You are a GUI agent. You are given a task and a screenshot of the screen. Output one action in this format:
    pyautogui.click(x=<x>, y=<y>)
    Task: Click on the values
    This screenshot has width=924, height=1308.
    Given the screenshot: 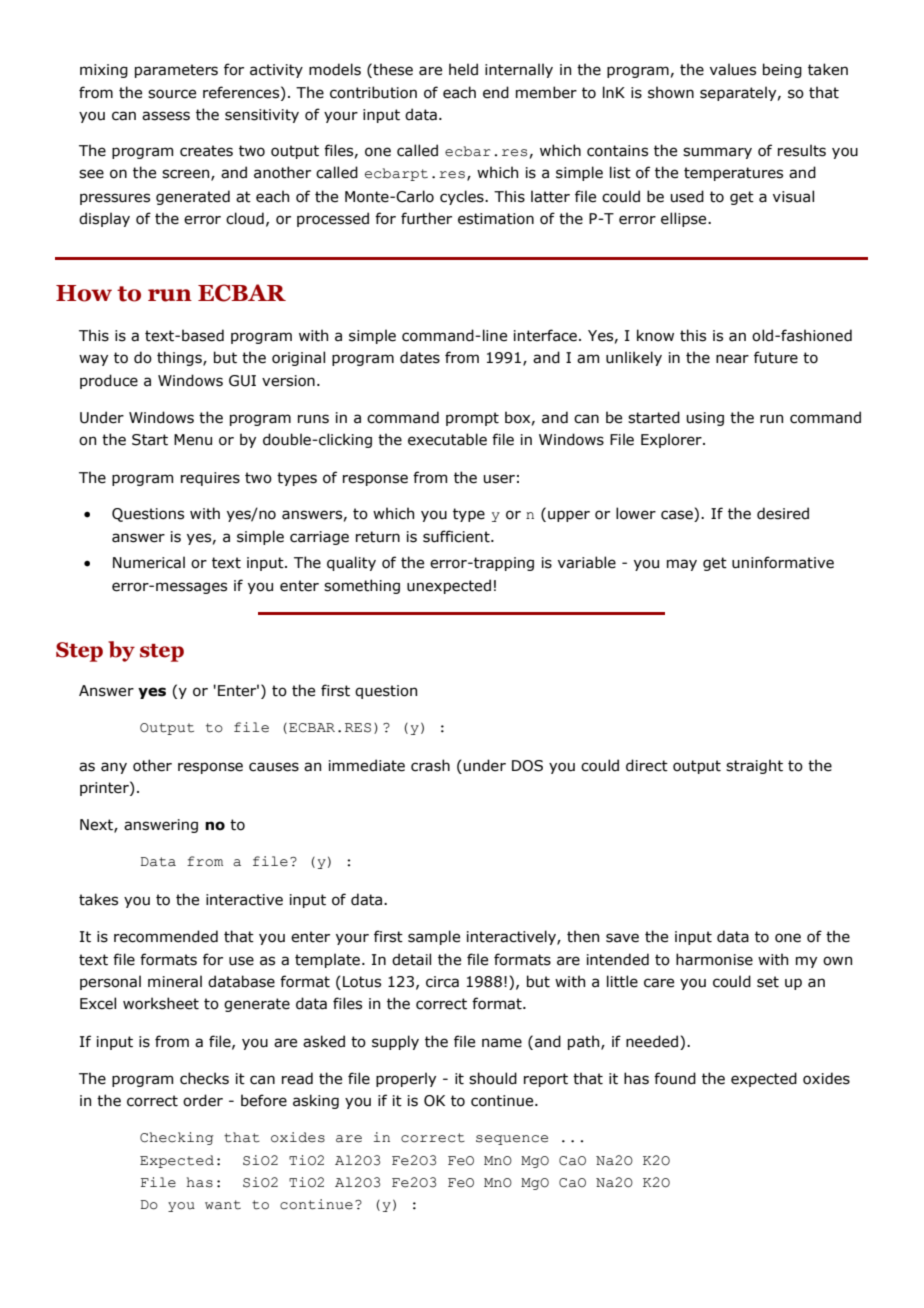 What is the action you would take?
    pyautogui.click(x=733, y=69)
